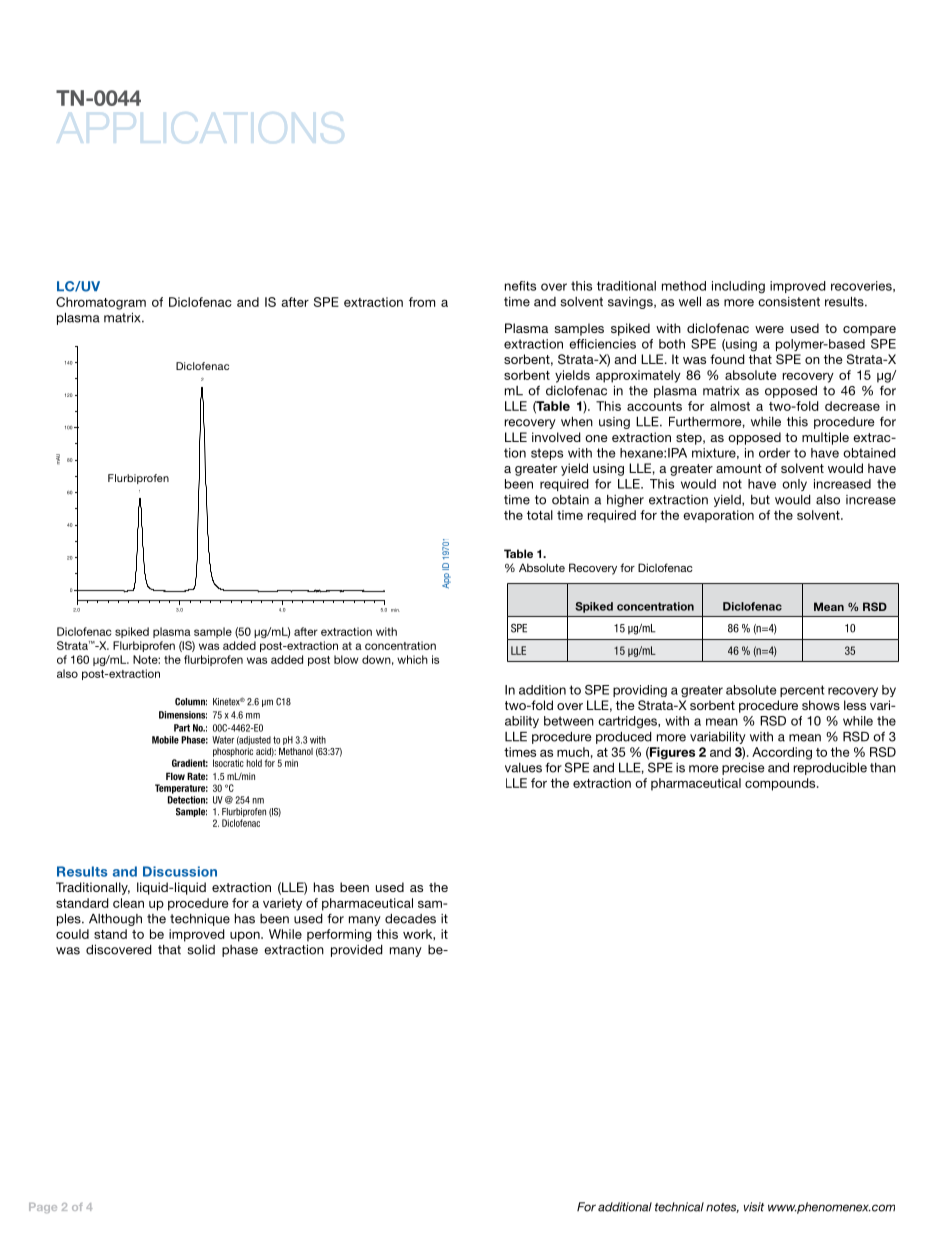  What do you see at coordinates (346, 659) in the screenshot?
I see `blow` at bounding box center [346, 659].
